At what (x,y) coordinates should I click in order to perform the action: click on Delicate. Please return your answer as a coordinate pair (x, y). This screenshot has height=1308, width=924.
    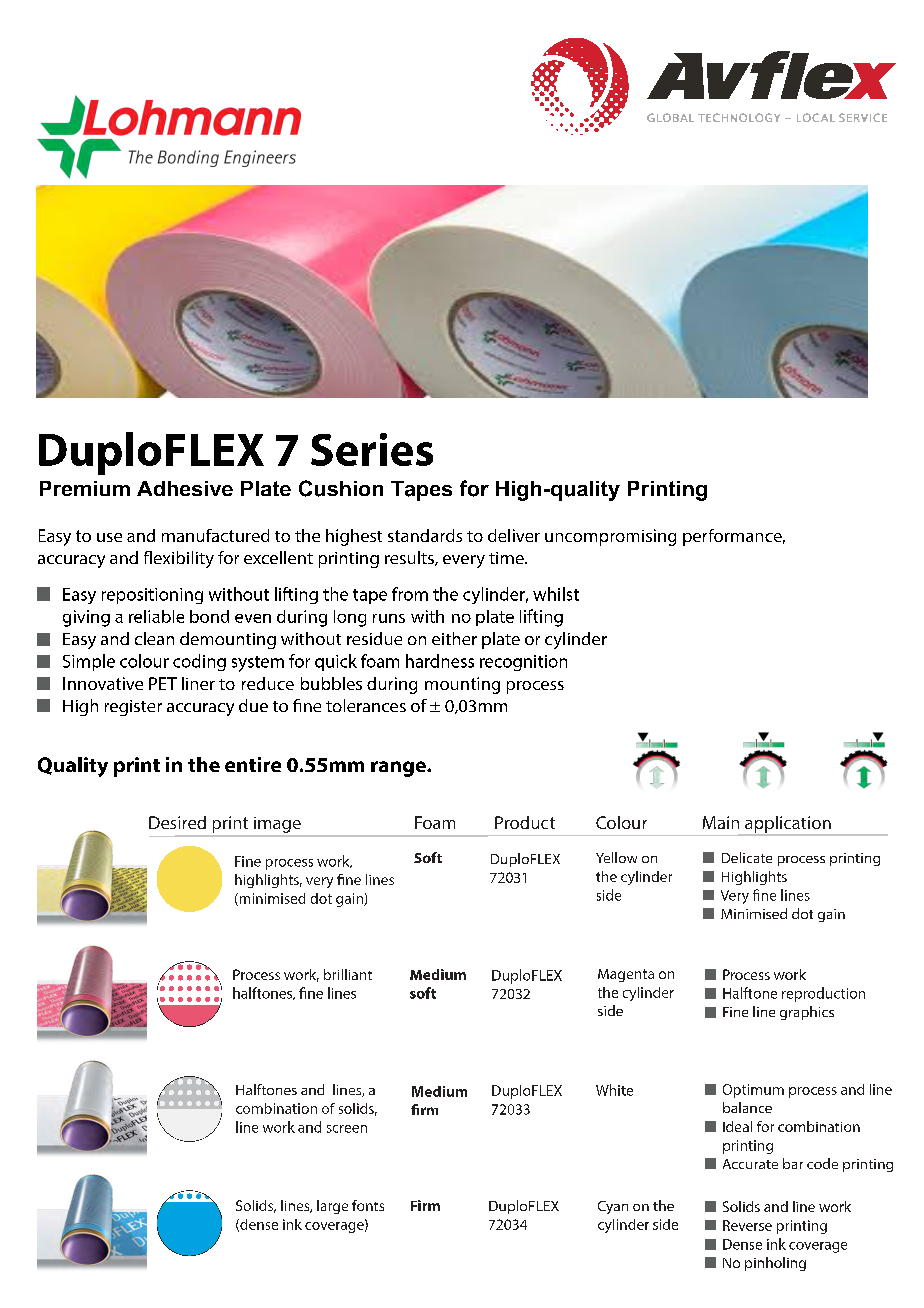
    Looking at the image, I should click on (747, 857).
